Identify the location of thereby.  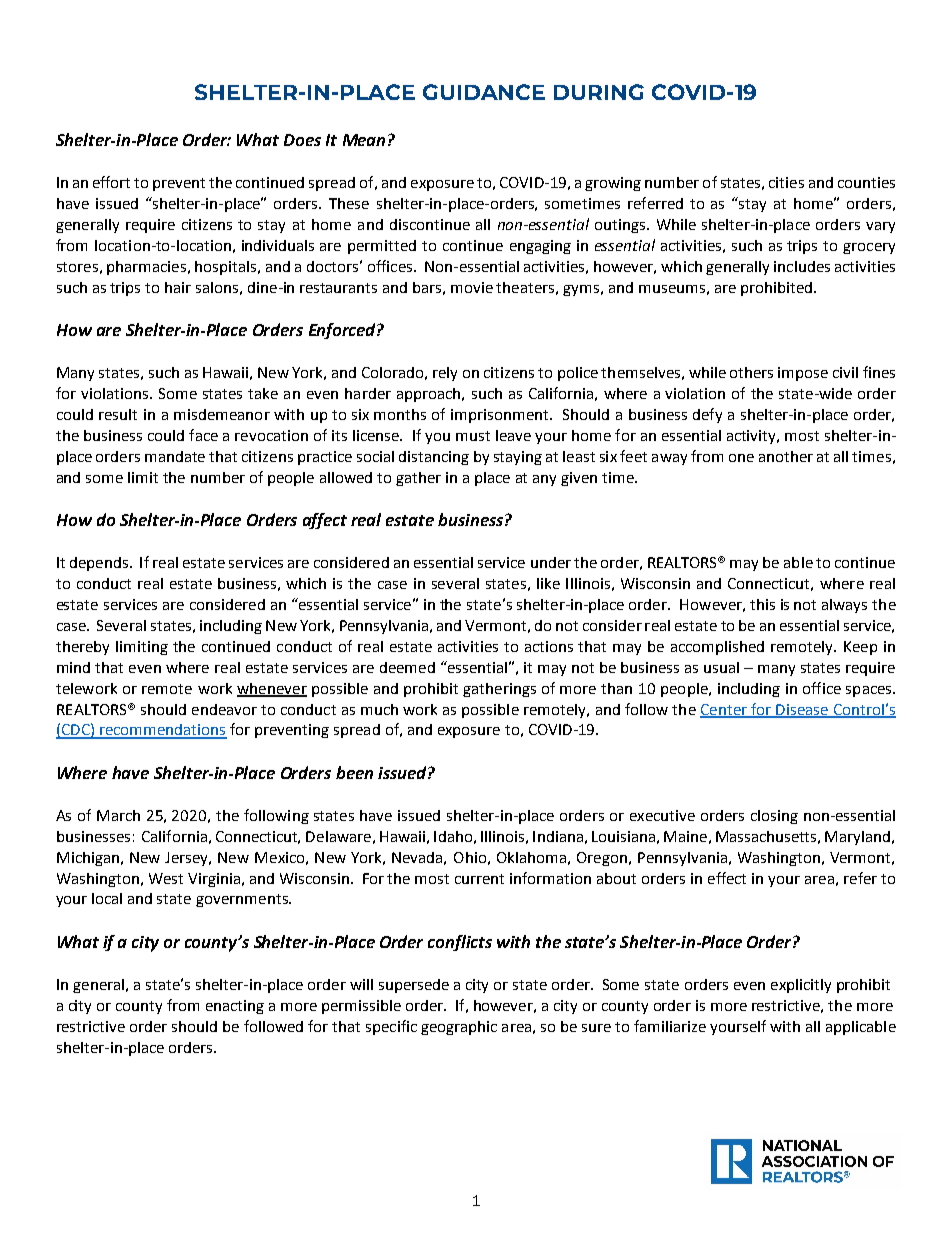
(82, 648).
